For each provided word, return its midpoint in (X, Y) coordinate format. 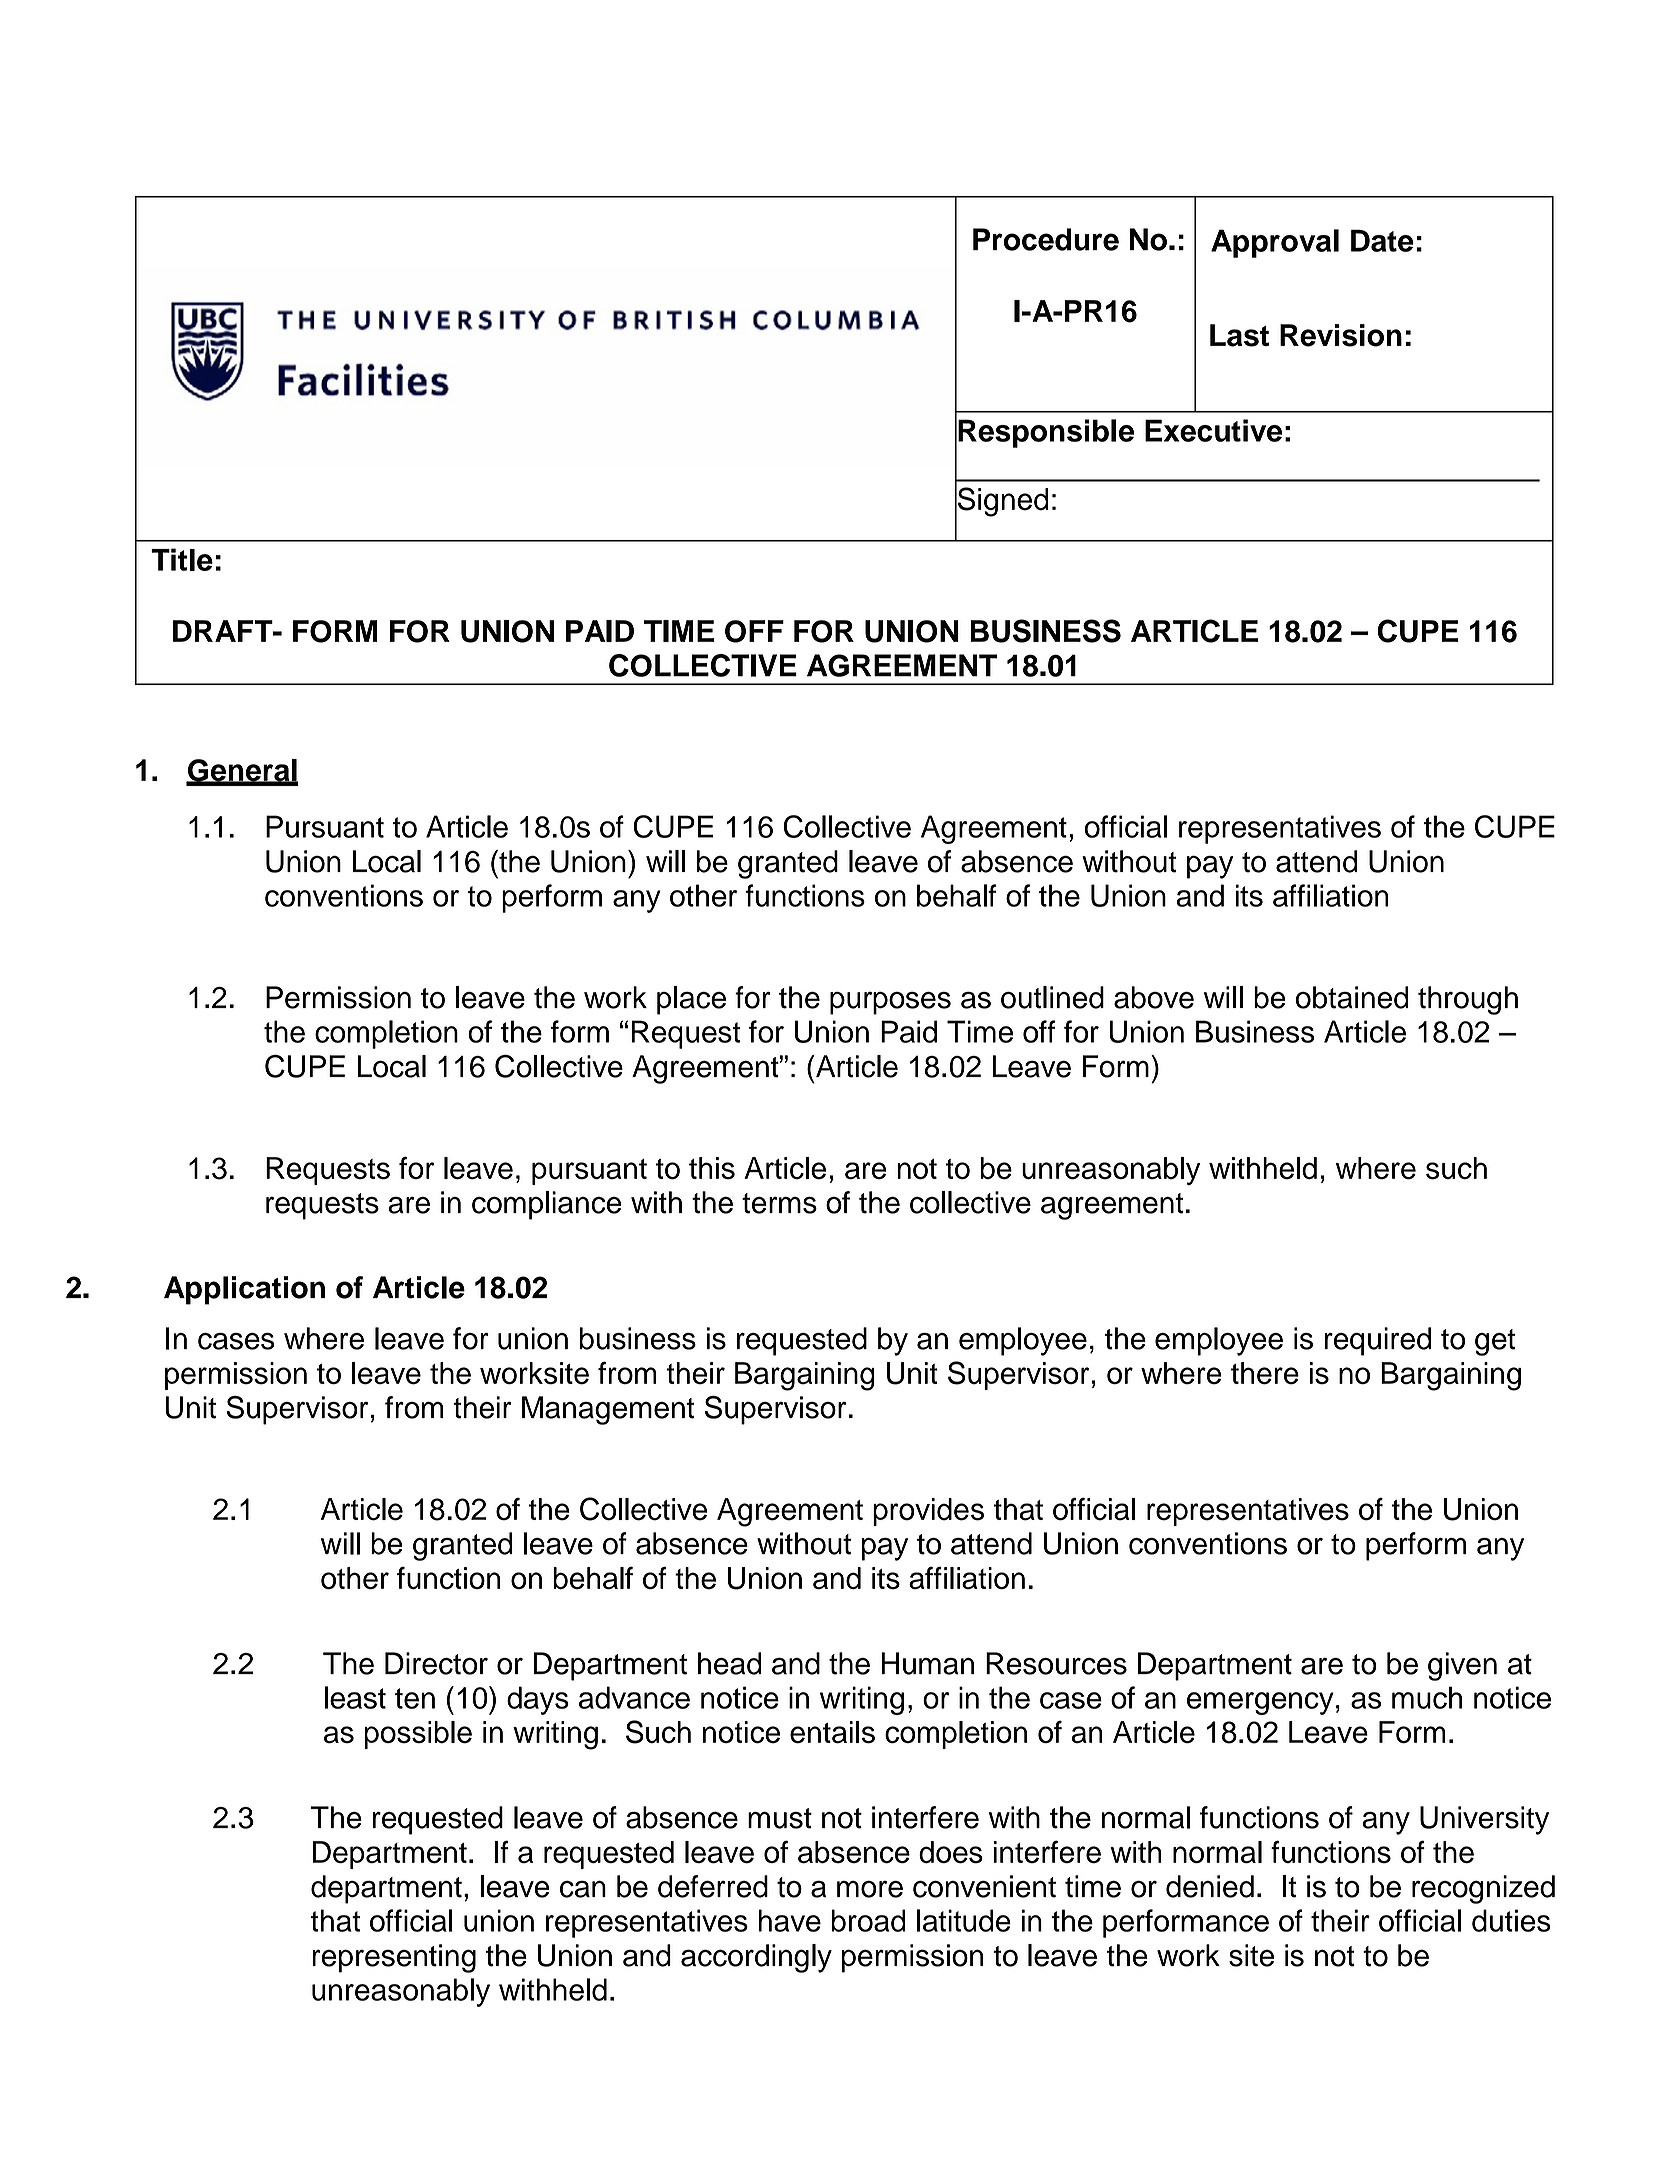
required (1378, 1341)
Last (1239, 335)
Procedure (1046, 239)
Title (182, 559)
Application (244, 1290)
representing (394, 1958)
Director (436, 1663)
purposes (890, 1003)
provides (928, 1512)
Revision (1341, 335)
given (1462, 1666)
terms (779, 1203)
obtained (1352, 997)
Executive (1213, 430)
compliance (546, 1205)
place (691, 1000)
